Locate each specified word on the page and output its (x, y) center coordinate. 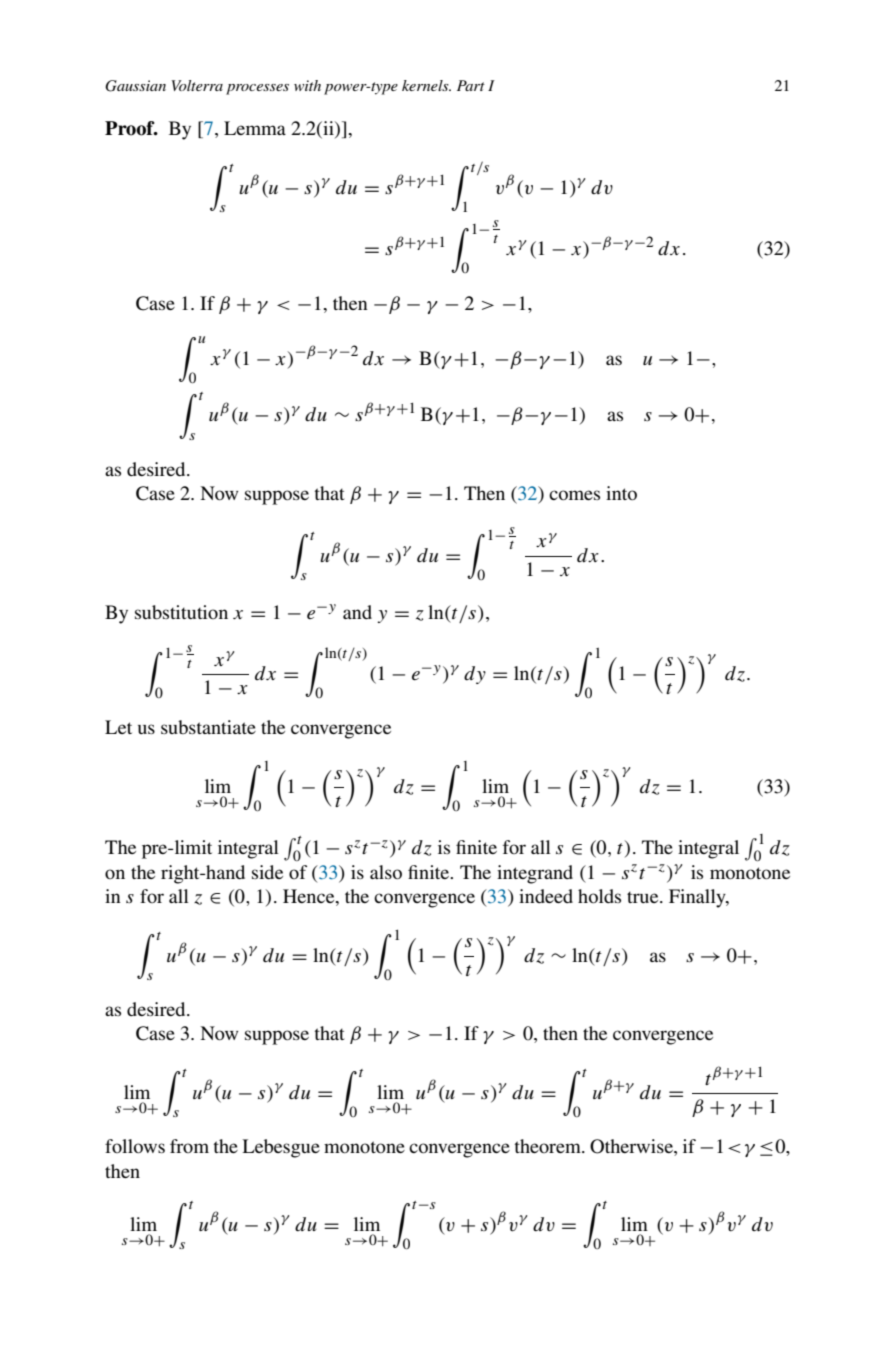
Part (471, 85)
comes (574, 495)
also (386, 872)
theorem (548, 1146)
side (267, 872)
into (621, 493)
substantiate (208, 727)
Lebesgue (281, 1148)
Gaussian (135, 86)
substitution (181, 612)
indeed (546, 896)
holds (599, 896)
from (189, 1146)
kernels (426, 85)
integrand (535, 874)
